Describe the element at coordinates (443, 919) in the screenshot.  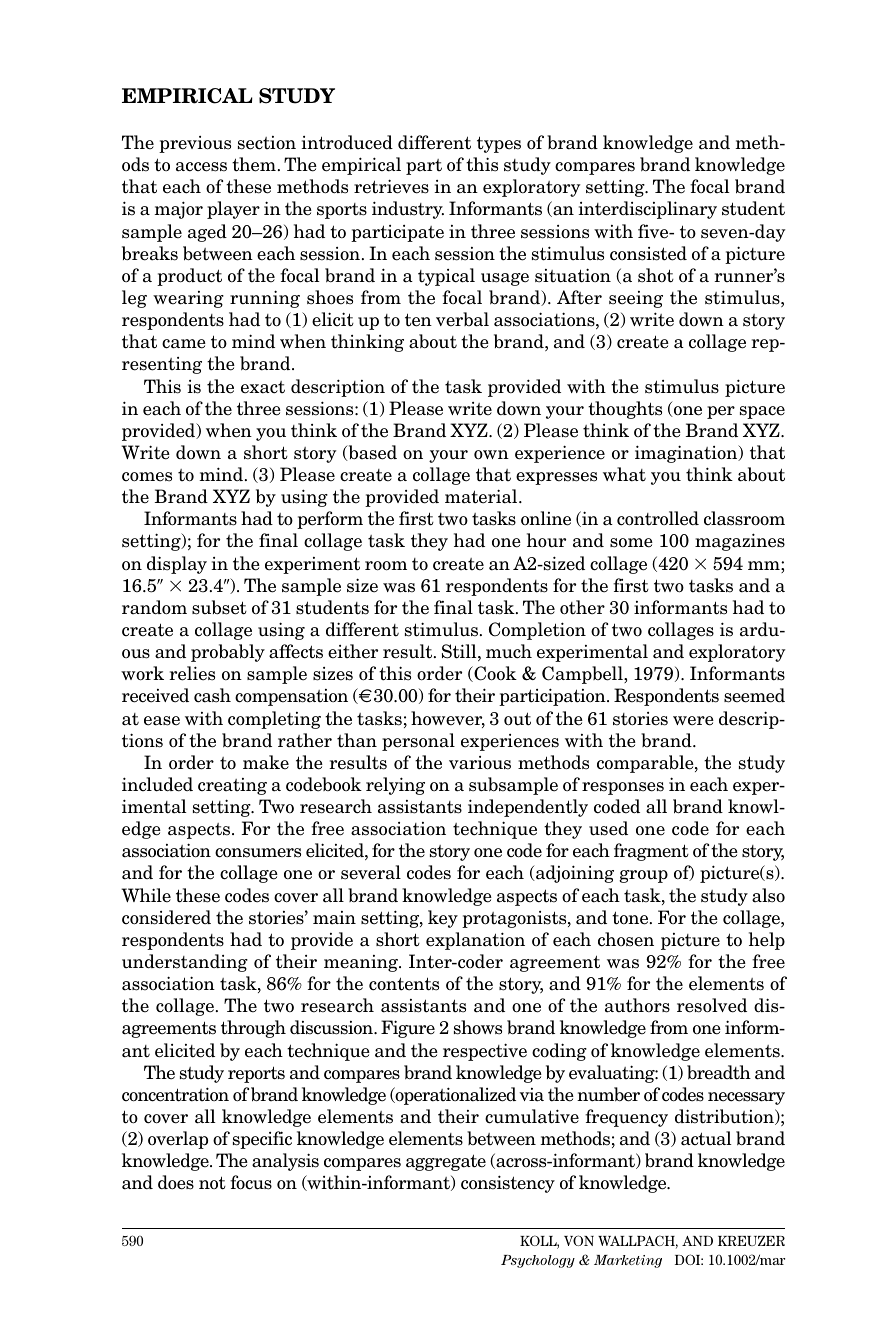
I see `key` at that location.
